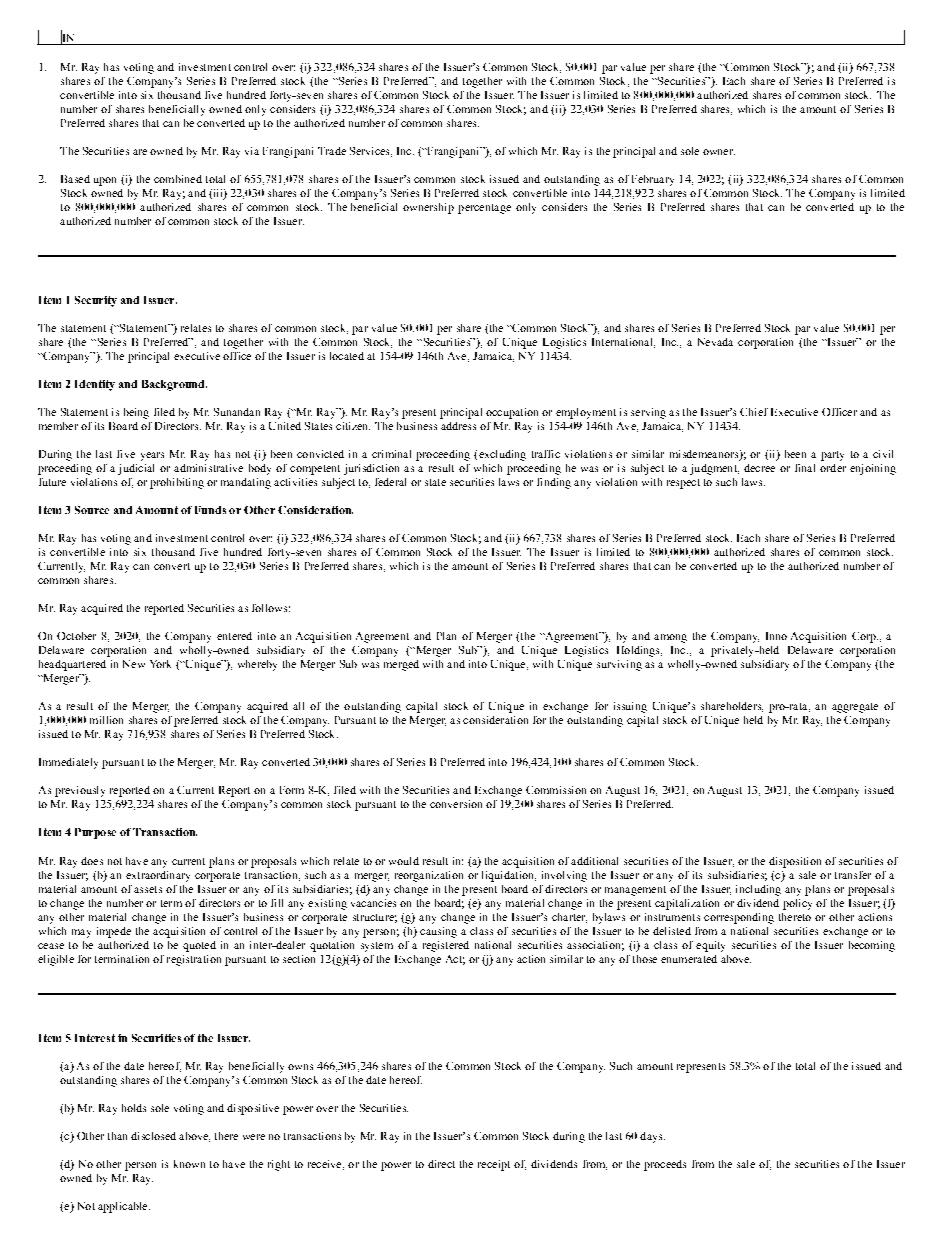  Describe the element at coordinates (754, 412) in the image. I see `Chief` at that location.
